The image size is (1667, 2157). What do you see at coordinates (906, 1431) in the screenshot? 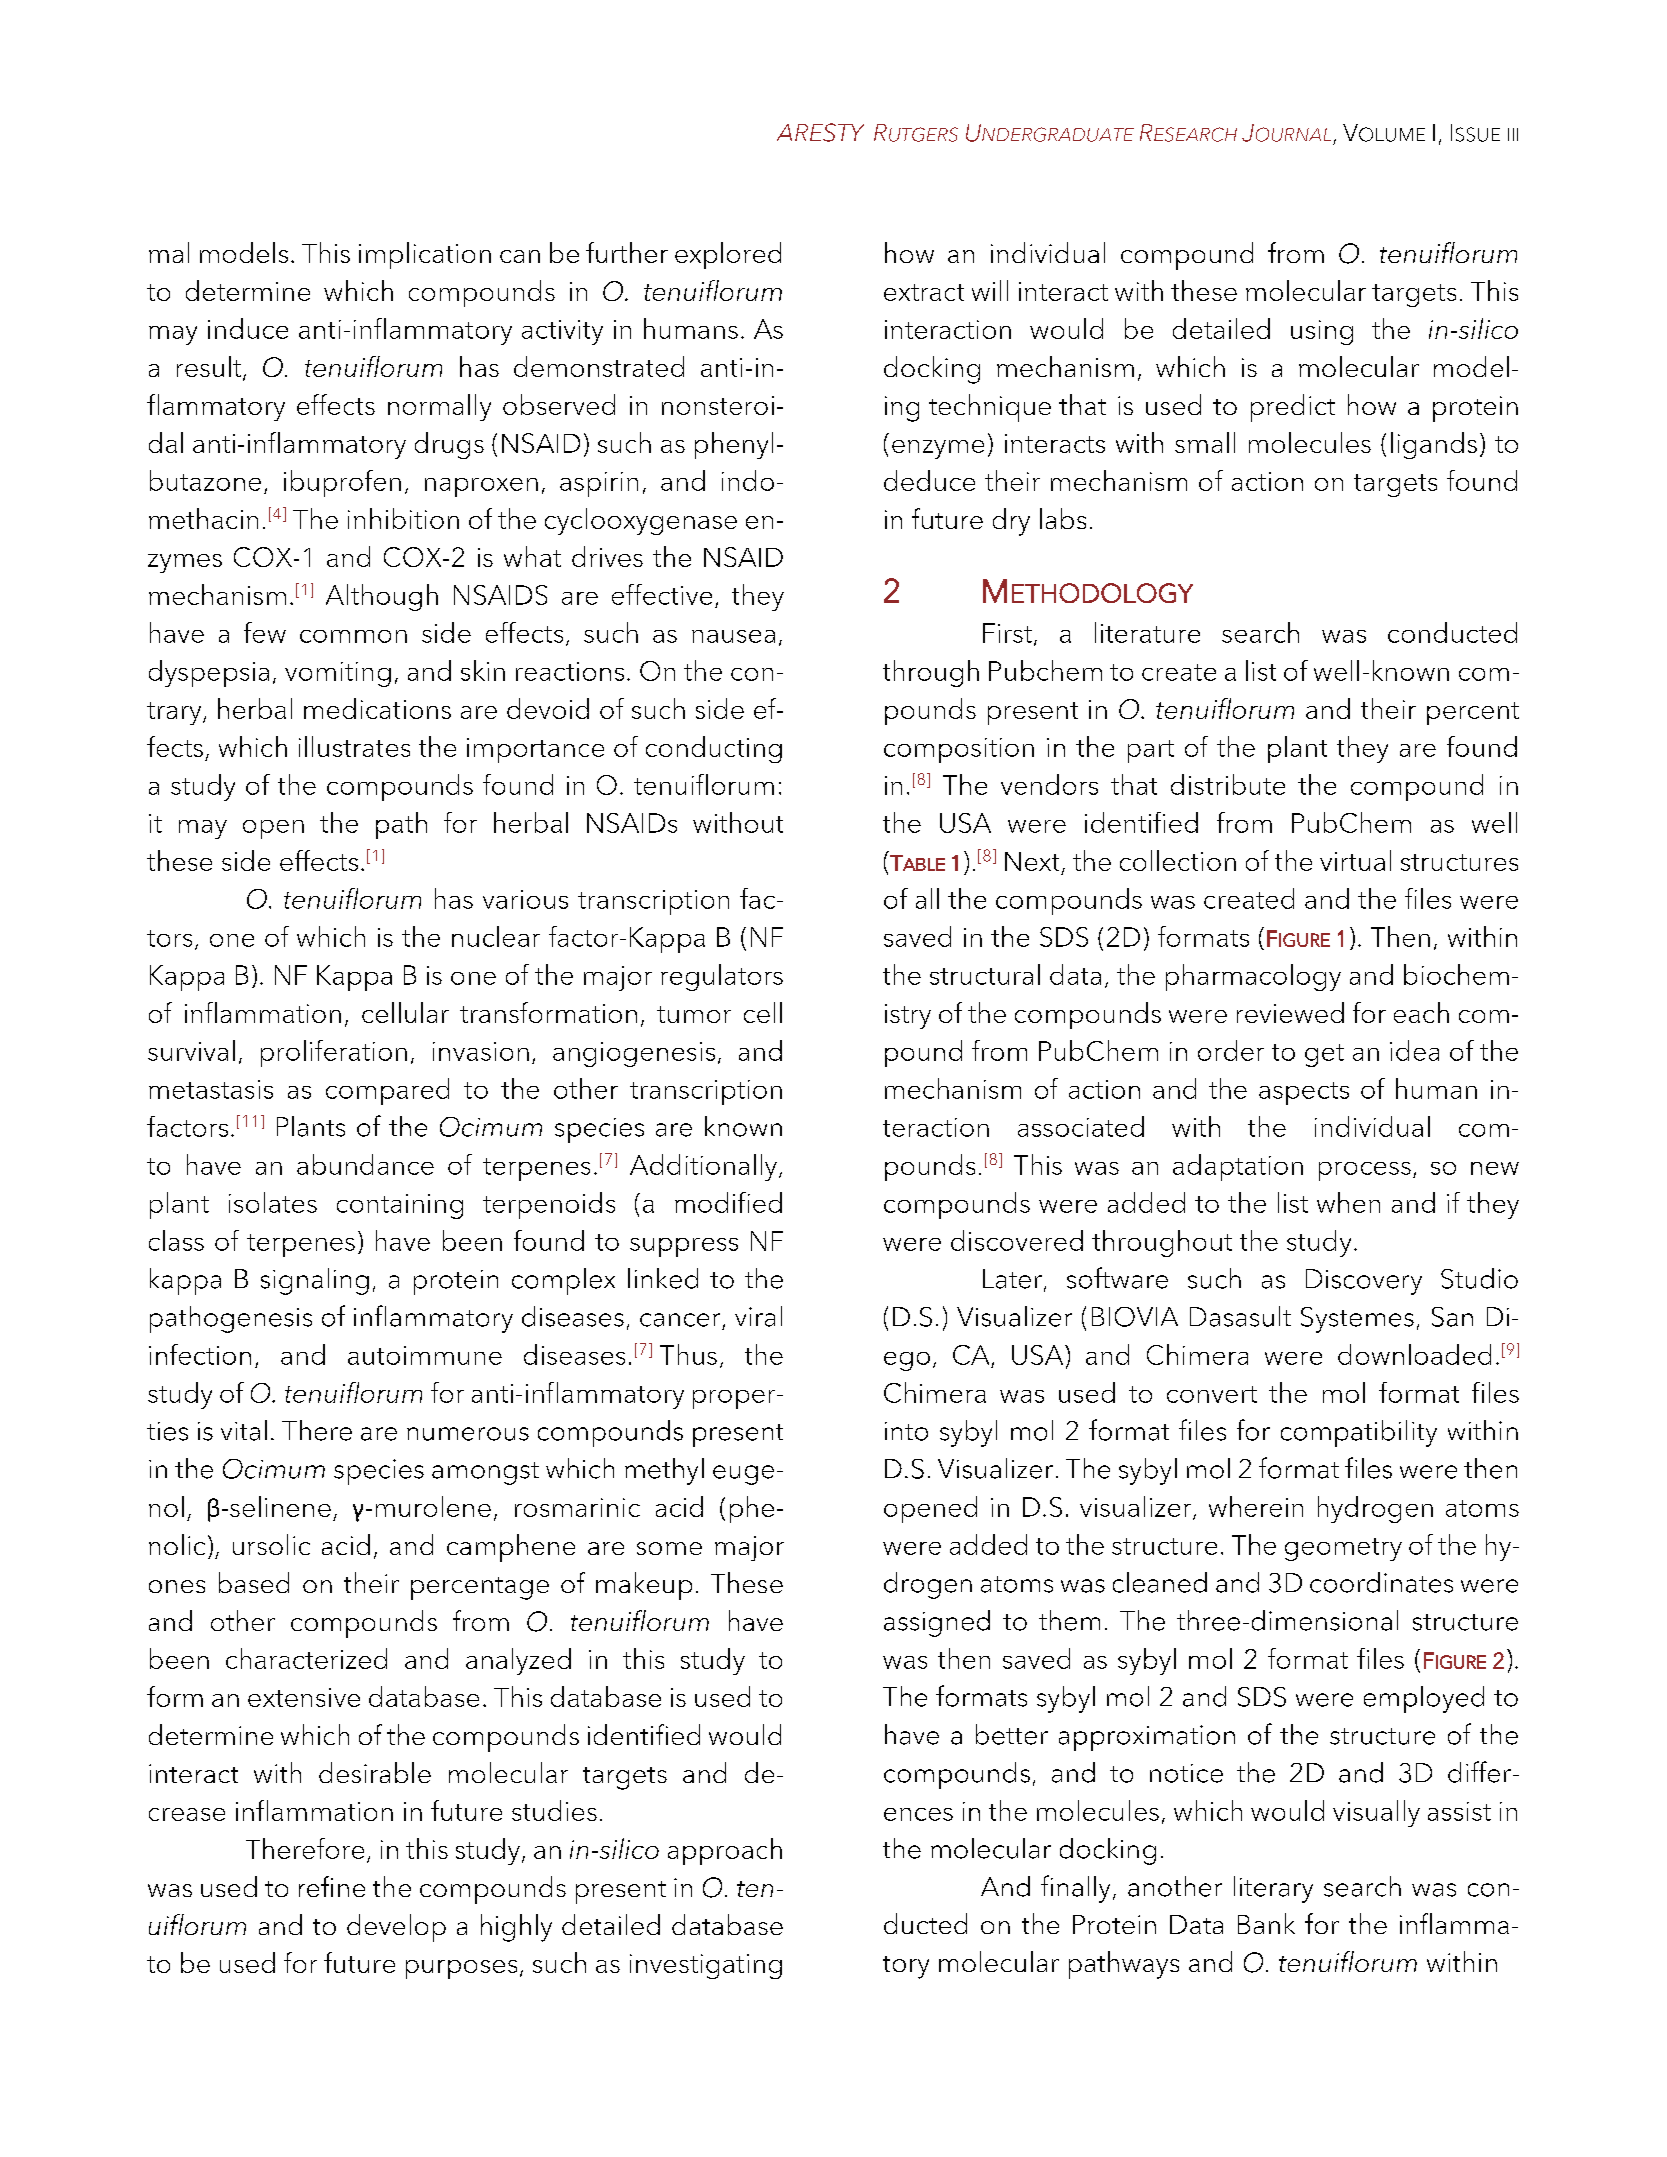
I see `into` at bounding box center [906, 1431].
